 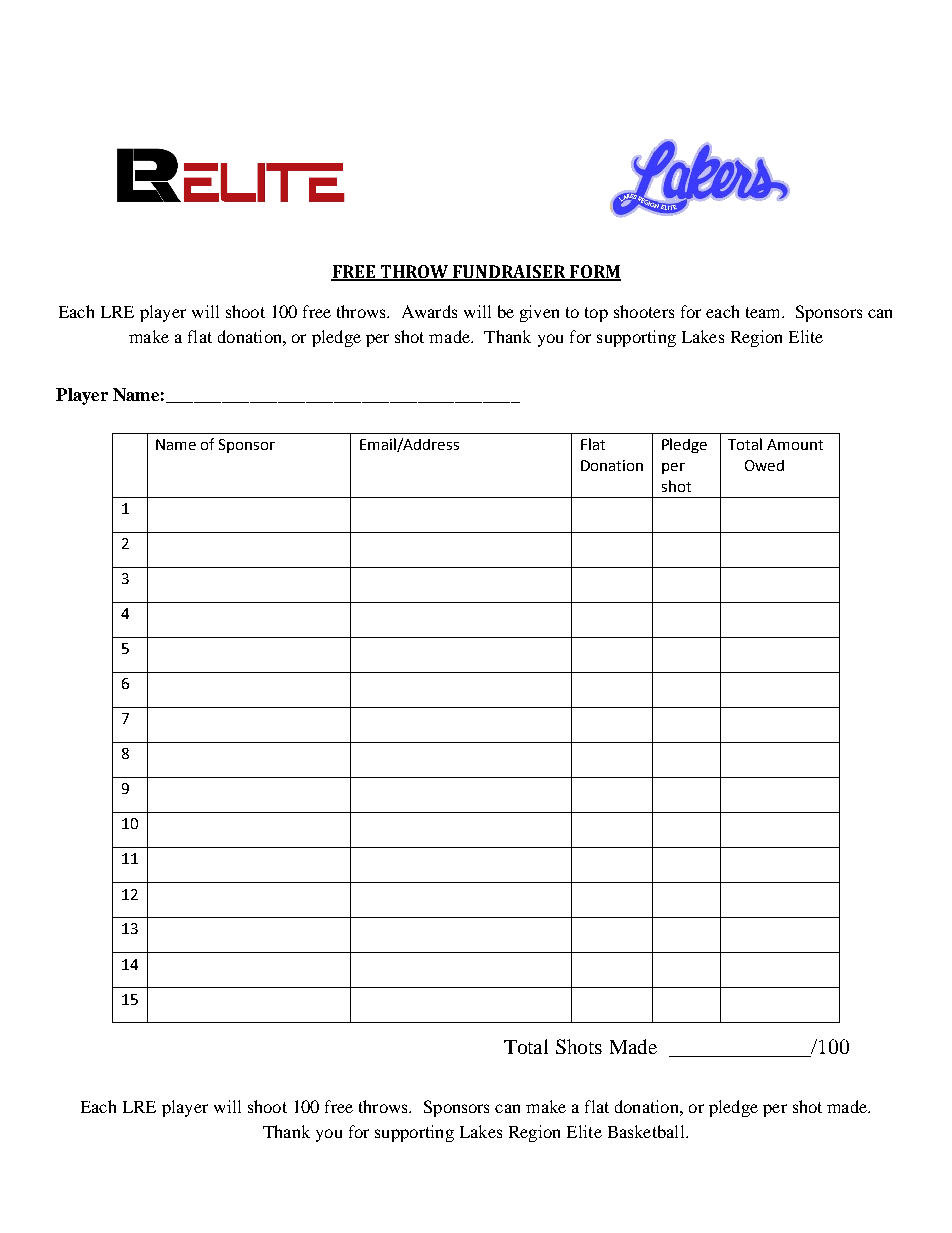 What do you see at coordinates (509, 272) in the screenshot?
I see `FUNDRAISER` at bounding box center [509, 272].
